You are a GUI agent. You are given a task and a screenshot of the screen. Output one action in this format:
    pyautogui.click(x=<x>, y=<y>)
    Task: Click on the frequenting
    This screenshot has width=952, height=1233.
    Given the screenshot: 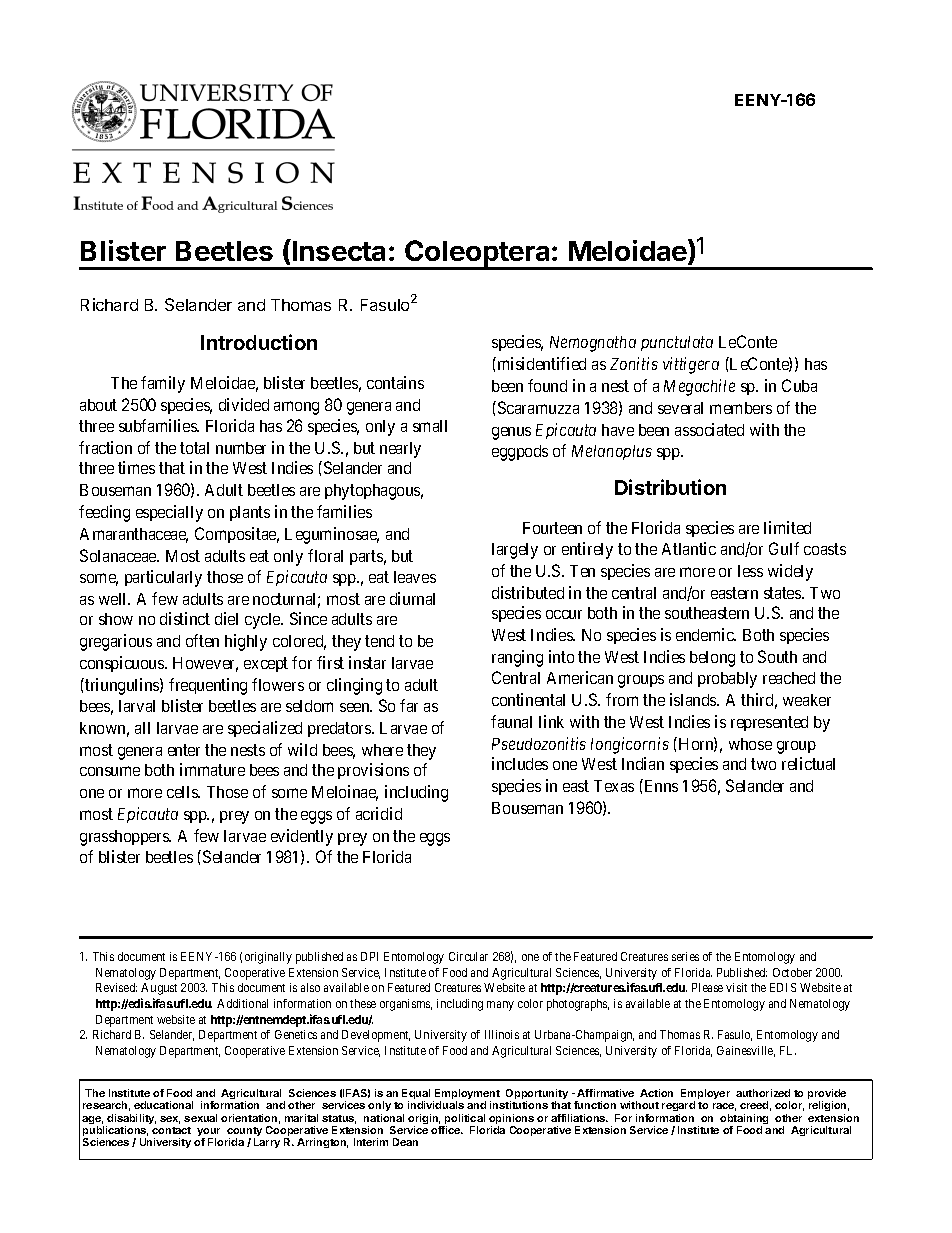 What is the action you would take?
    pyautogui.click(x=208, y=686)
